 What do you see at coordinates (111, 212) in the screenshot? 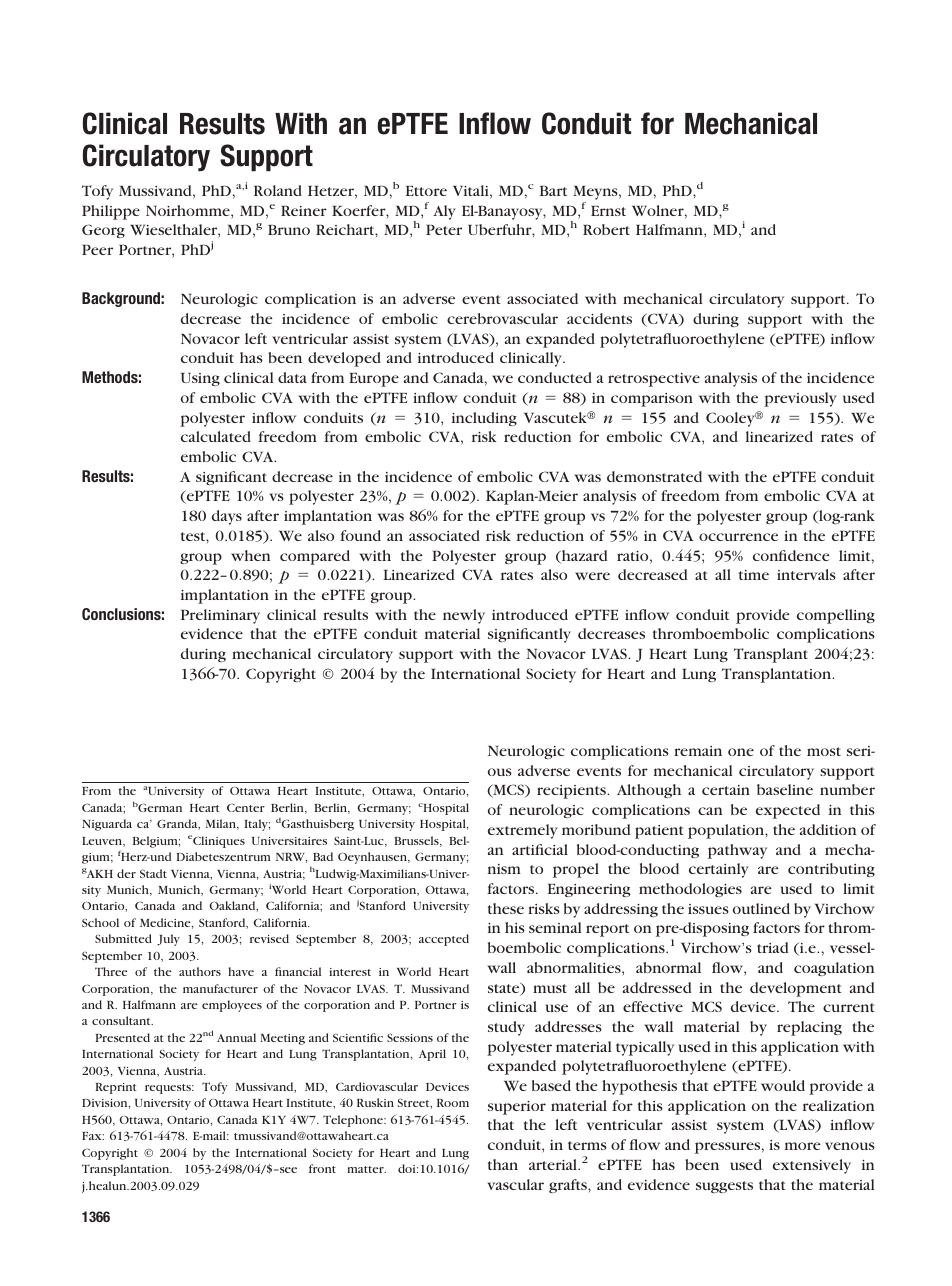
I see `Philippe` at bounding box center [111, 212].
